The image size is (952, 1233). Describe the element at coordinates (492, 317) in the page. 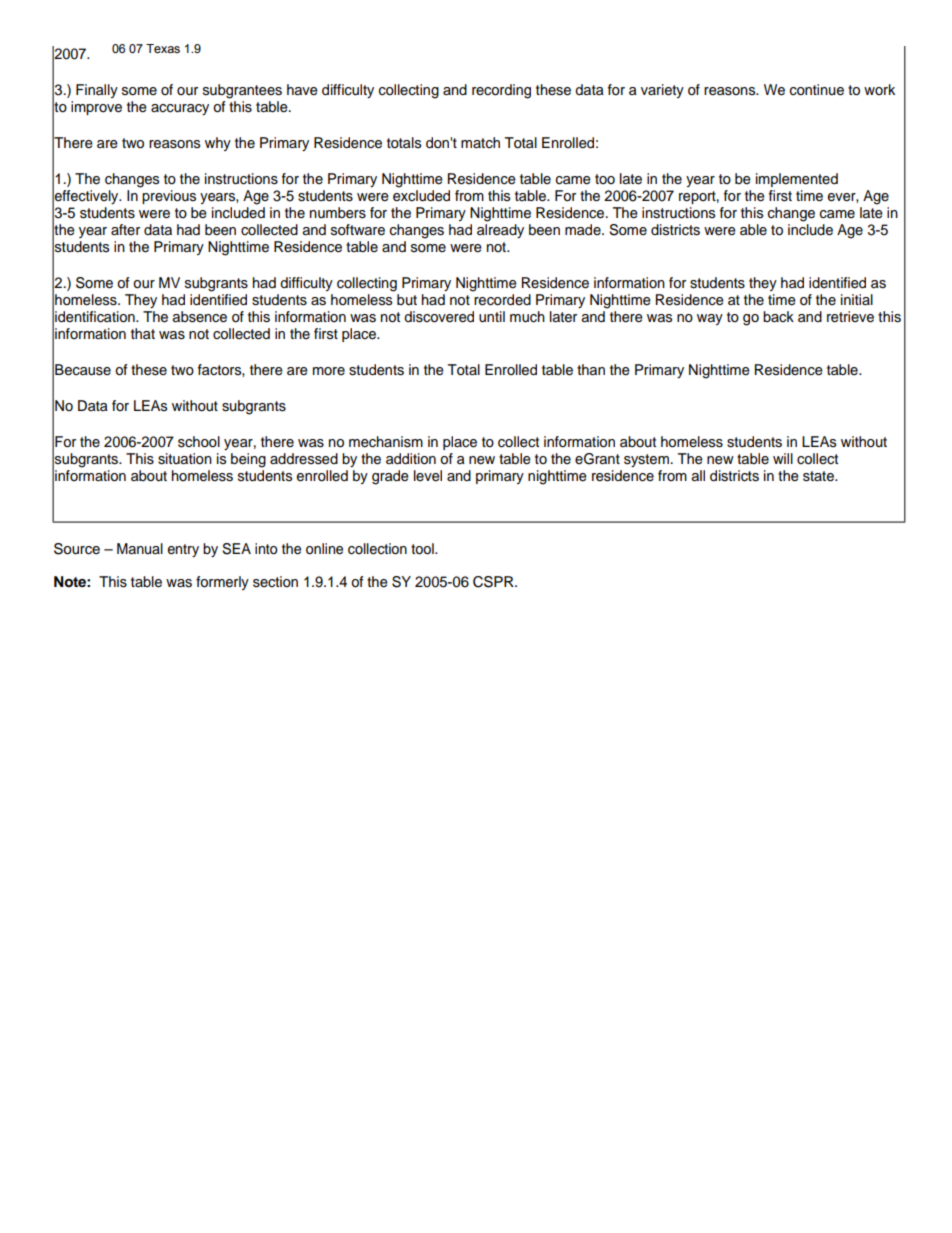

I see `until` at that location.
